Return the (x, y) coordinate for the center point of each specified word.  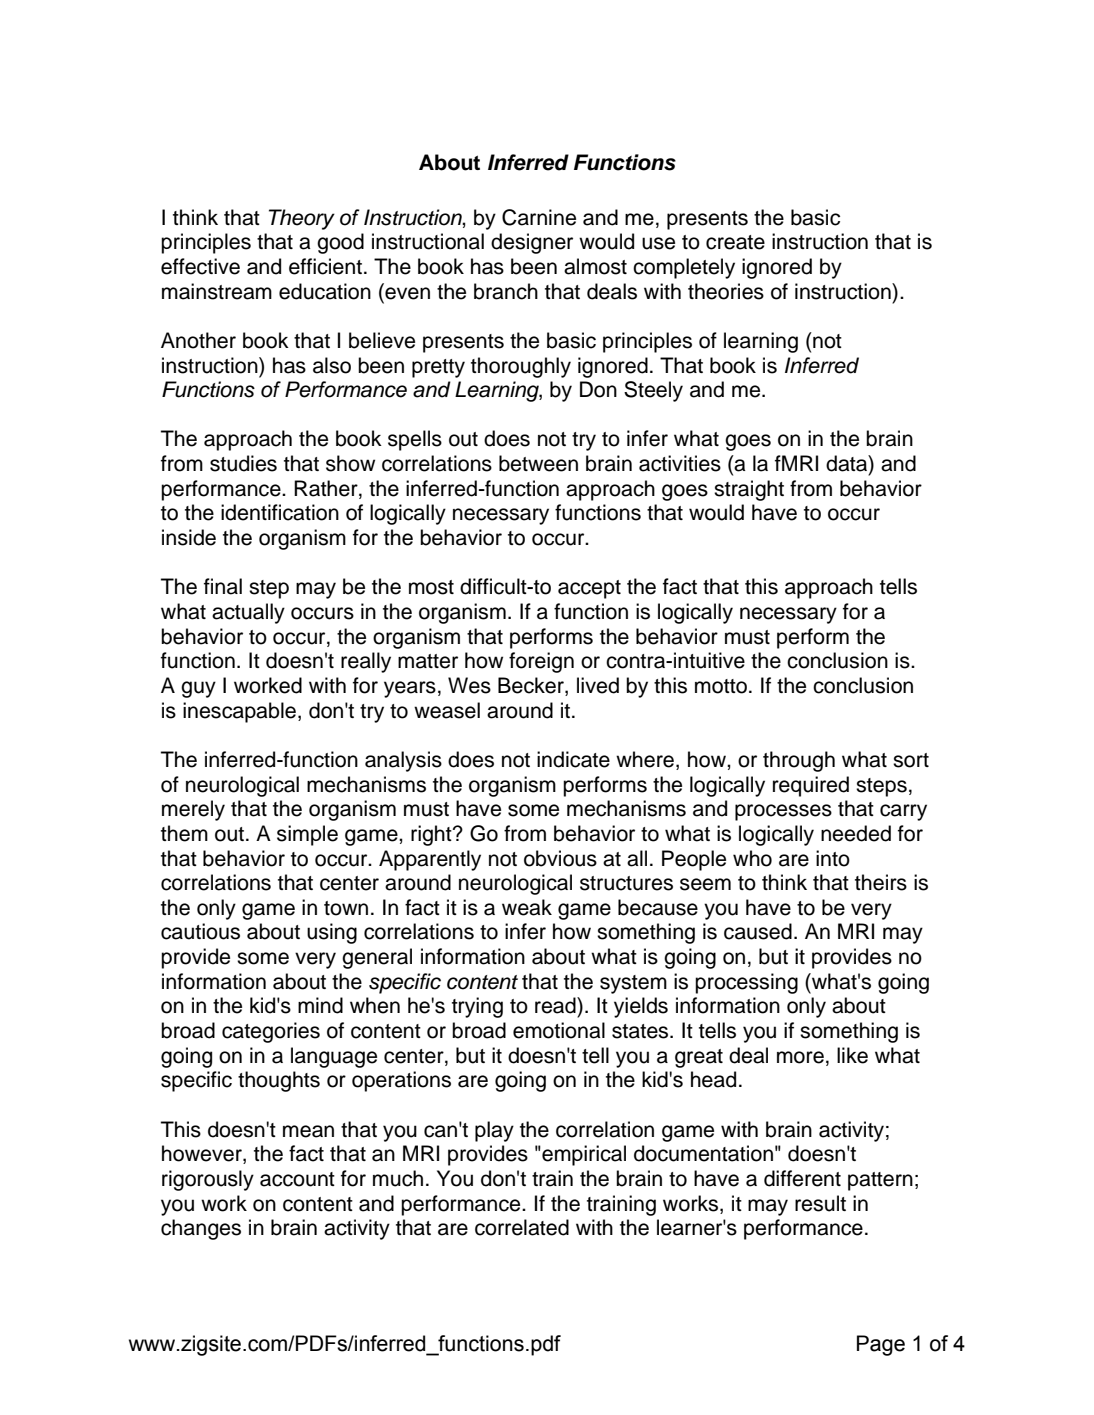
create (735, 242)
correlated (522, 1227)
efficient (325, 266)
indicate (573, 759)
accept (589, 589)
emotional (559, 1030)
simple (307, 835)
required (811, 786)
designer (532, 243)
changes (201, 1229)
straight (749, 490)
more (800, 1057)
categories (271, 1032)
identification (280, 512)
